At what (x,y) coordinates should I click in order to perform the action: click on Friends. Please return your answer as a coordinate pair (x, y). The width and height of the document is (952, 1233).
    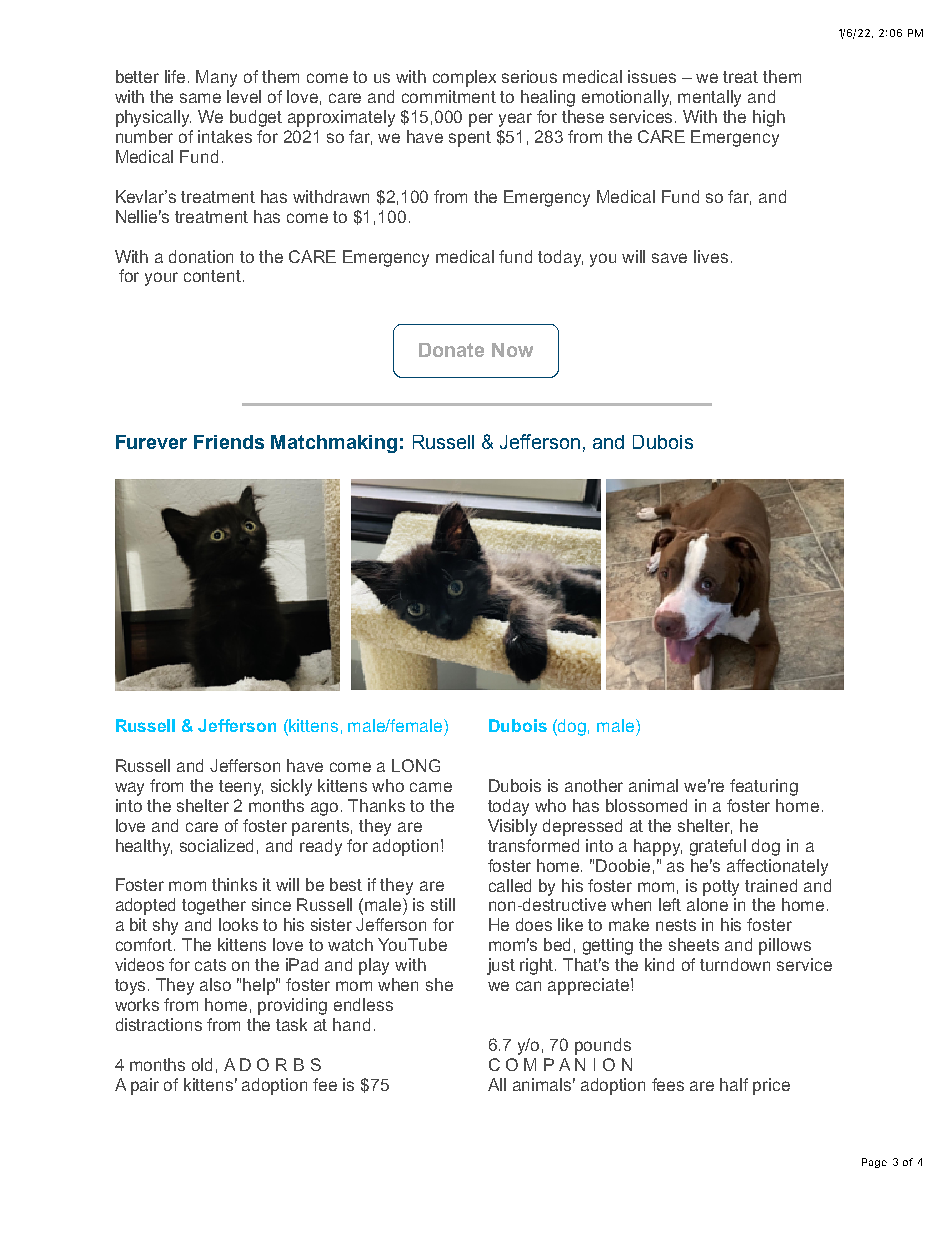
    Looking at the image, I should click on (229, 442).
